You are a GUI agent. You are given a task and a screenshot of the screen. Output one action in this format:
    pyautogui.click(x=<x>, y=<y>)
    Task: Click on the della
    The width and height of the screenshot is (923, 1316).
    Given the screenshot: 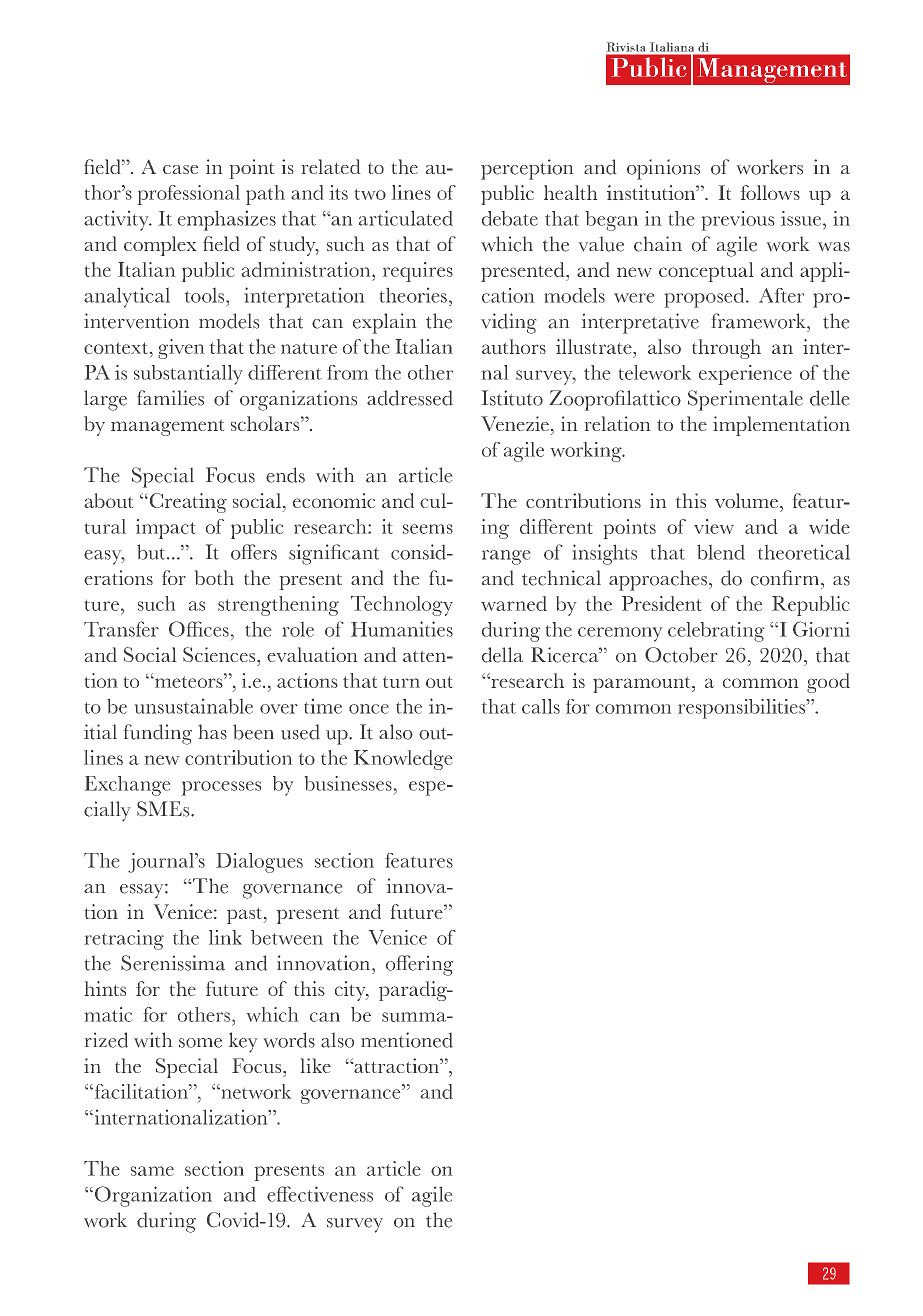 What is the action you would take?
    pyautogui.click(x=502, y=655)
